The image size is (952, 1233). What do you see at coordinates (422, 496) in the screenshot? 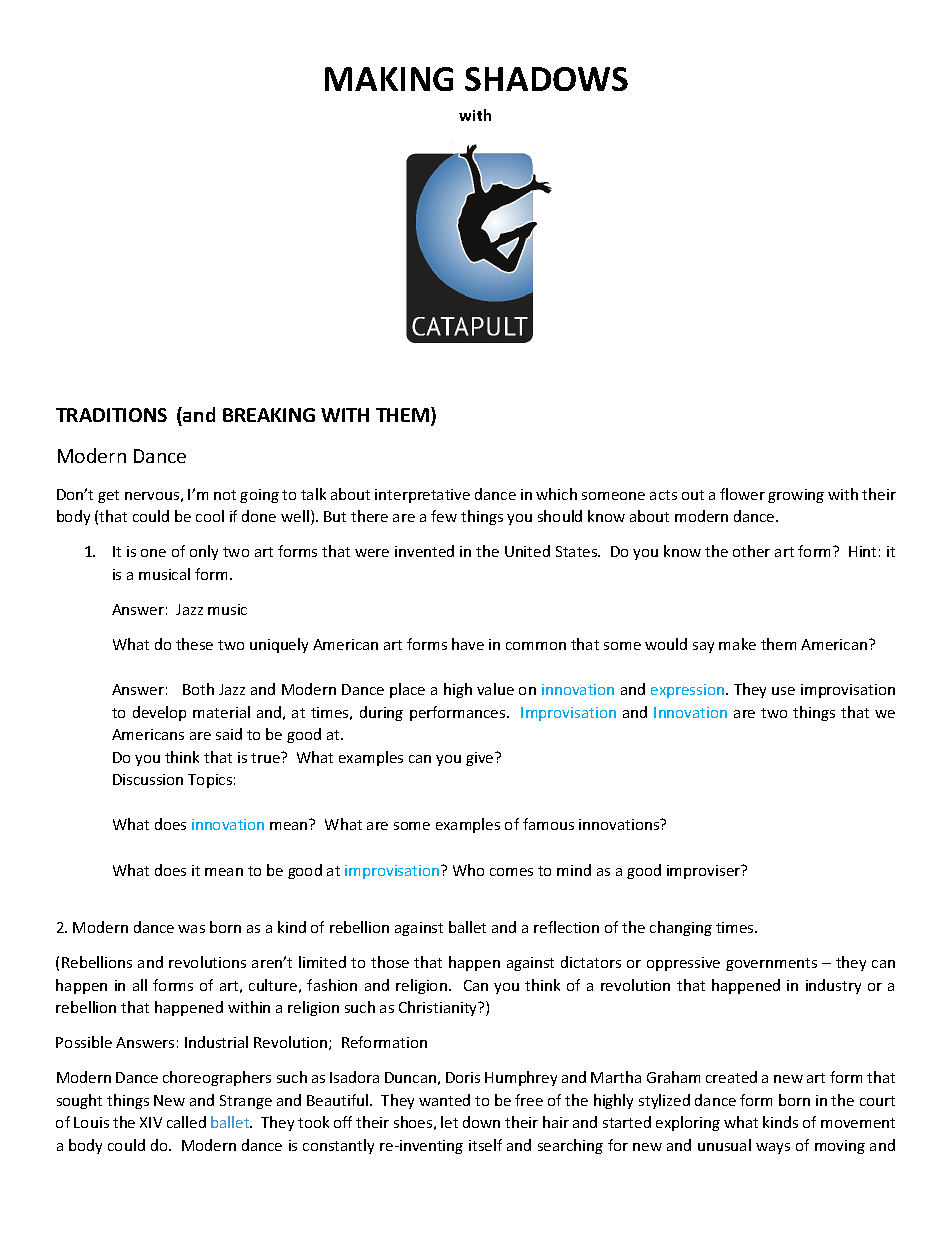
I see `interpretative` at bounding box center [422, 496].
